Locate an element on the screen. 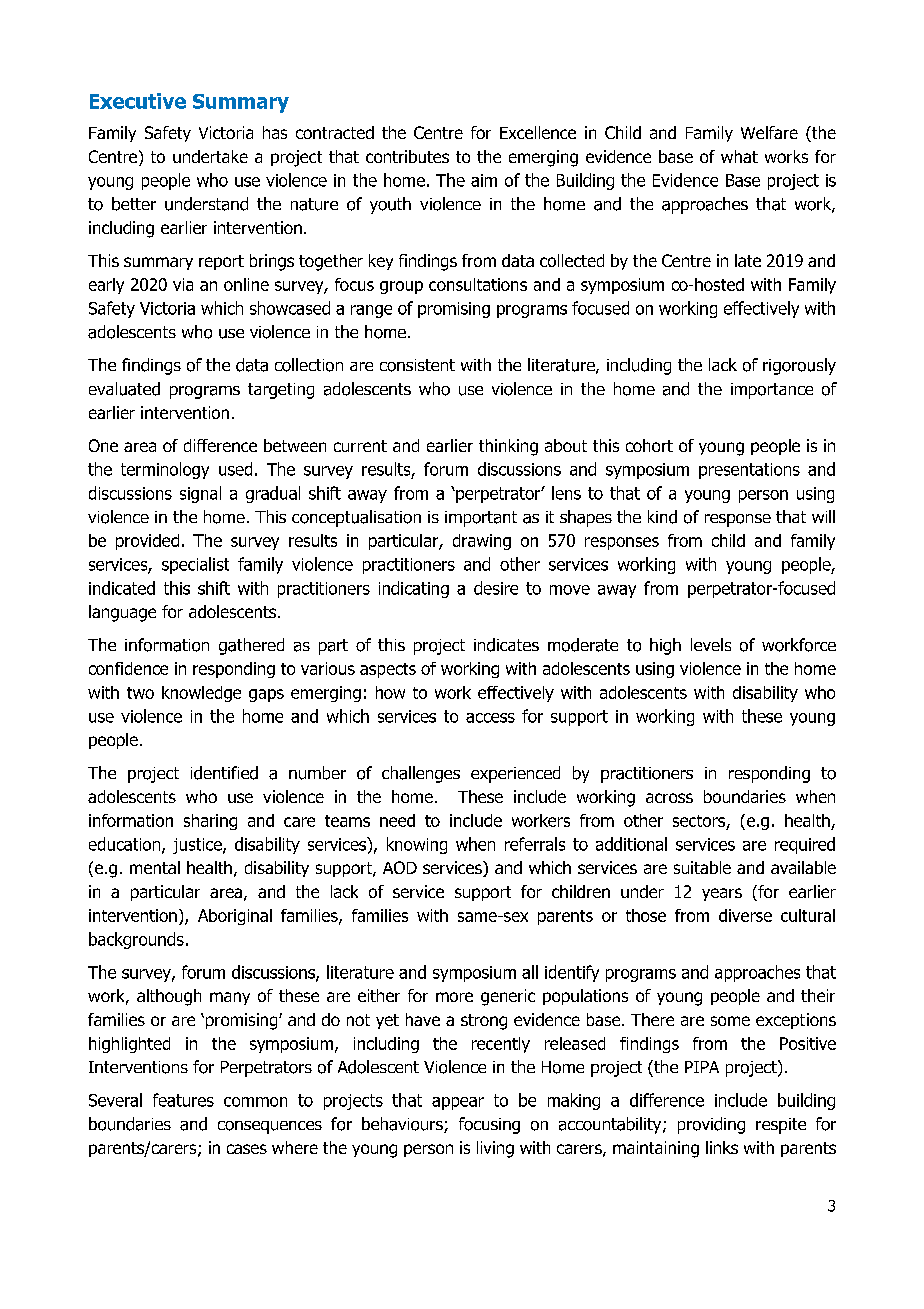 This screenshot has width=924, height=1309. features is located at coordinates (183, 1100).
